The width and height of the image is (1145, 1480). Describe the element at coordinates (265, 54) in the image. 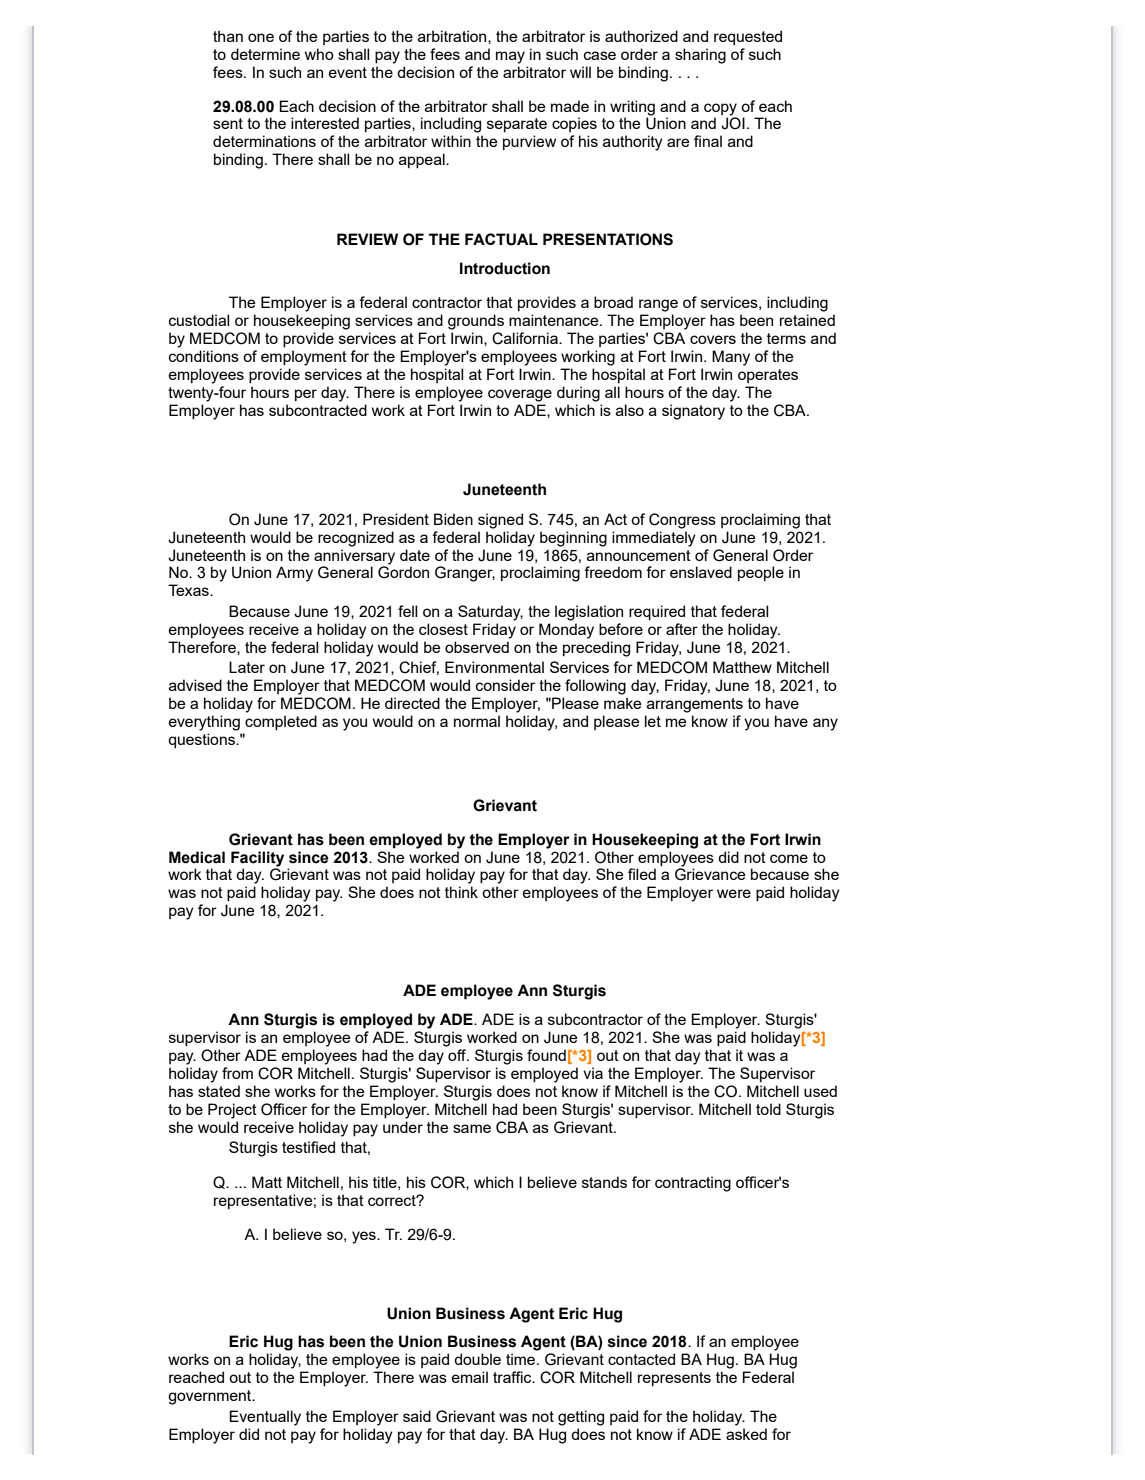

I see `determine` at that location.
